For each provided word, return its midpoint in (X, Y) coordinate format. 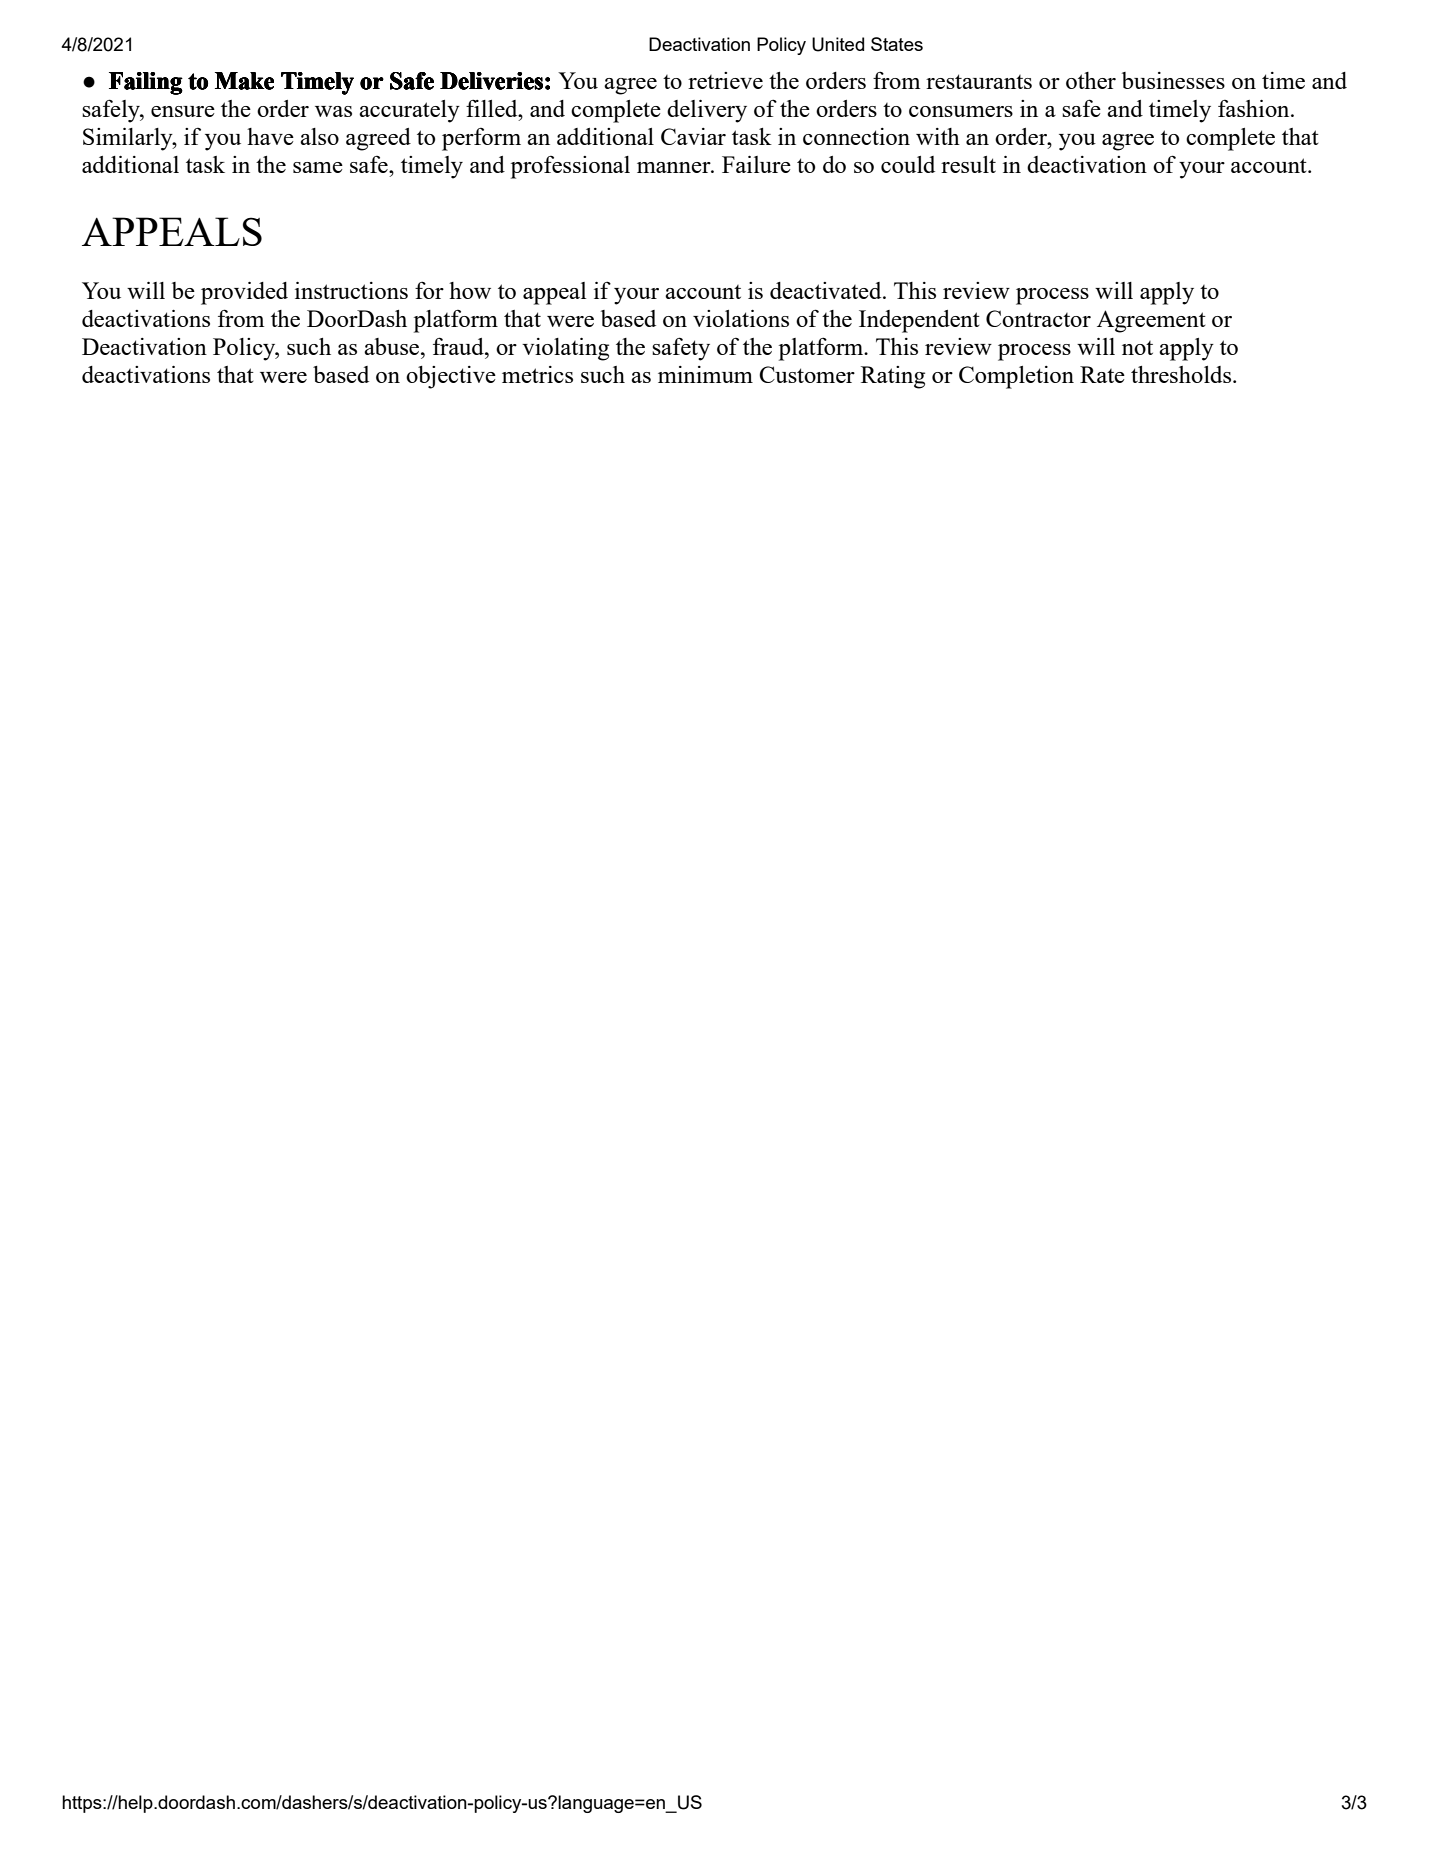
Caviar (693, 136)
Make (244, 81)
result (968, 164)
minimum (705, 374)
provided (244, 293)
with (938, 136)
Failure (756, 164)
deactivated (827, 290)
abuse (393, 346)
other (1091, 80)
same (318, 167)
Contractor (1038, 318)
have (270, 136)
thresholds (1182, 374)
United (838, 44)
